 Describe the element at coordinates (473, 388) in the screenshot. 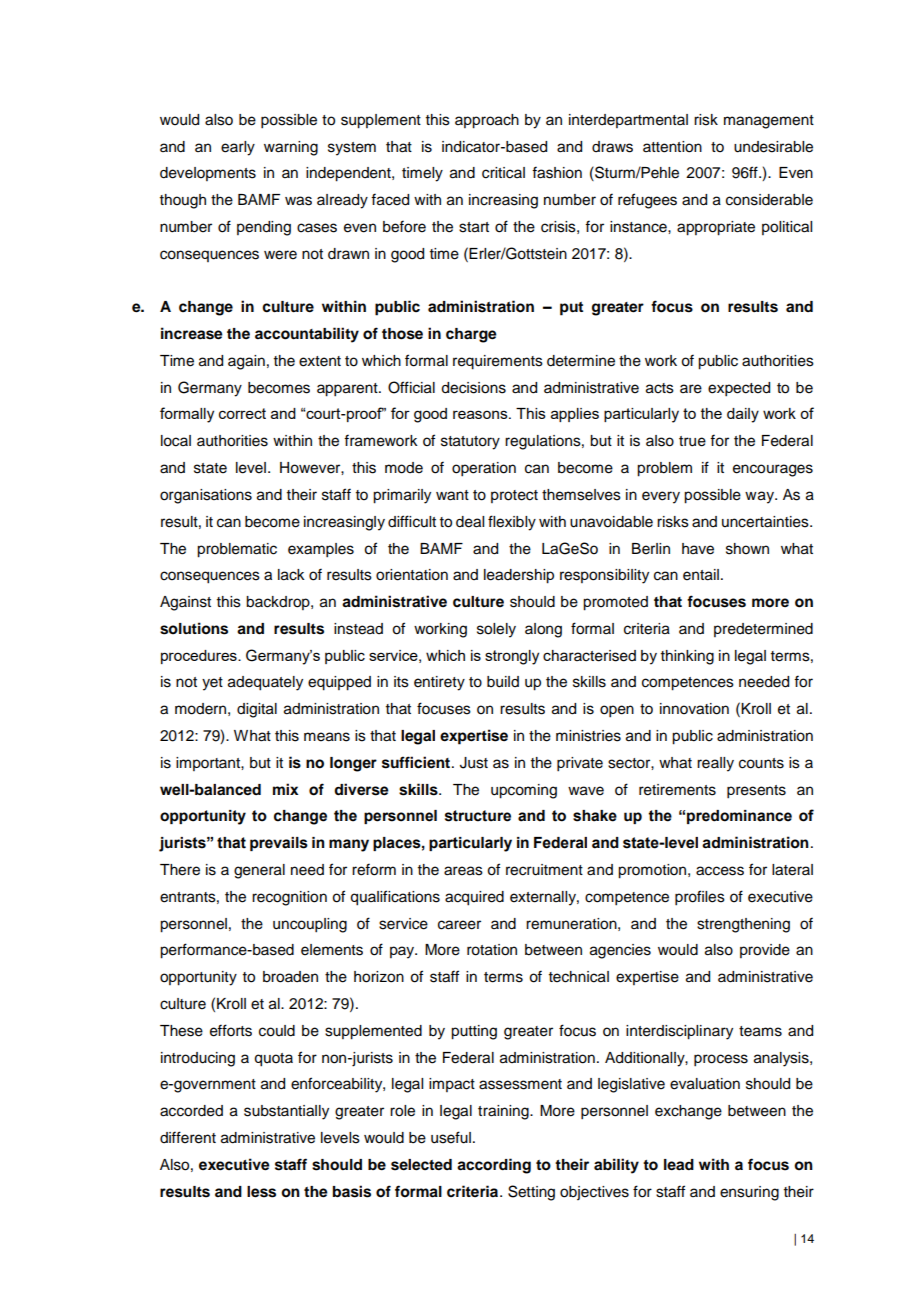

I see `decisions` at that location.
